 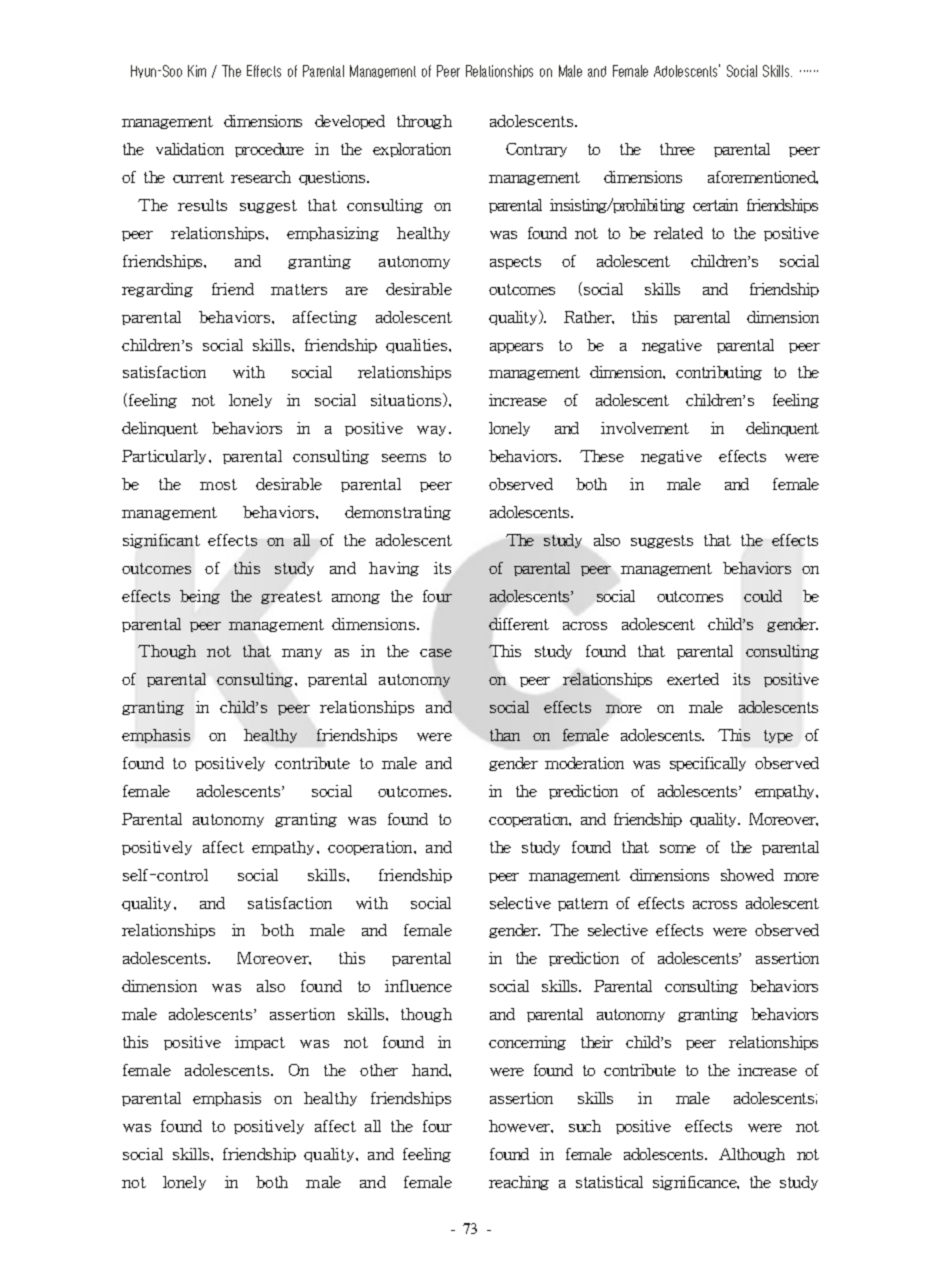 What do you see at coordinates (299, 289) in the screenshot?
I see `matters` at bounding box center [299, 289].
